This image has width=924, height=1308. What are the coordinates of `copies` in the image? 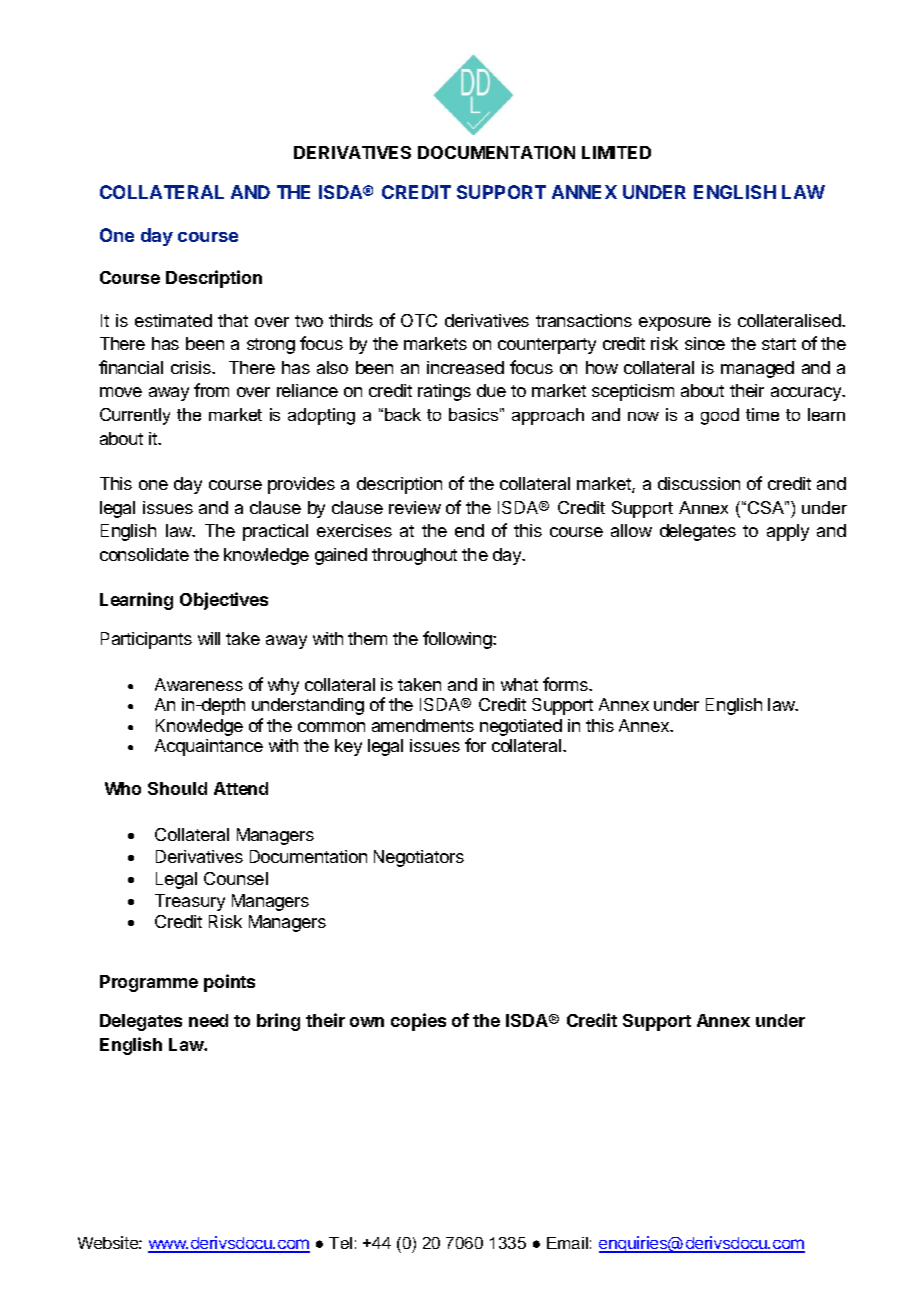 It's located at (418, 1022).
